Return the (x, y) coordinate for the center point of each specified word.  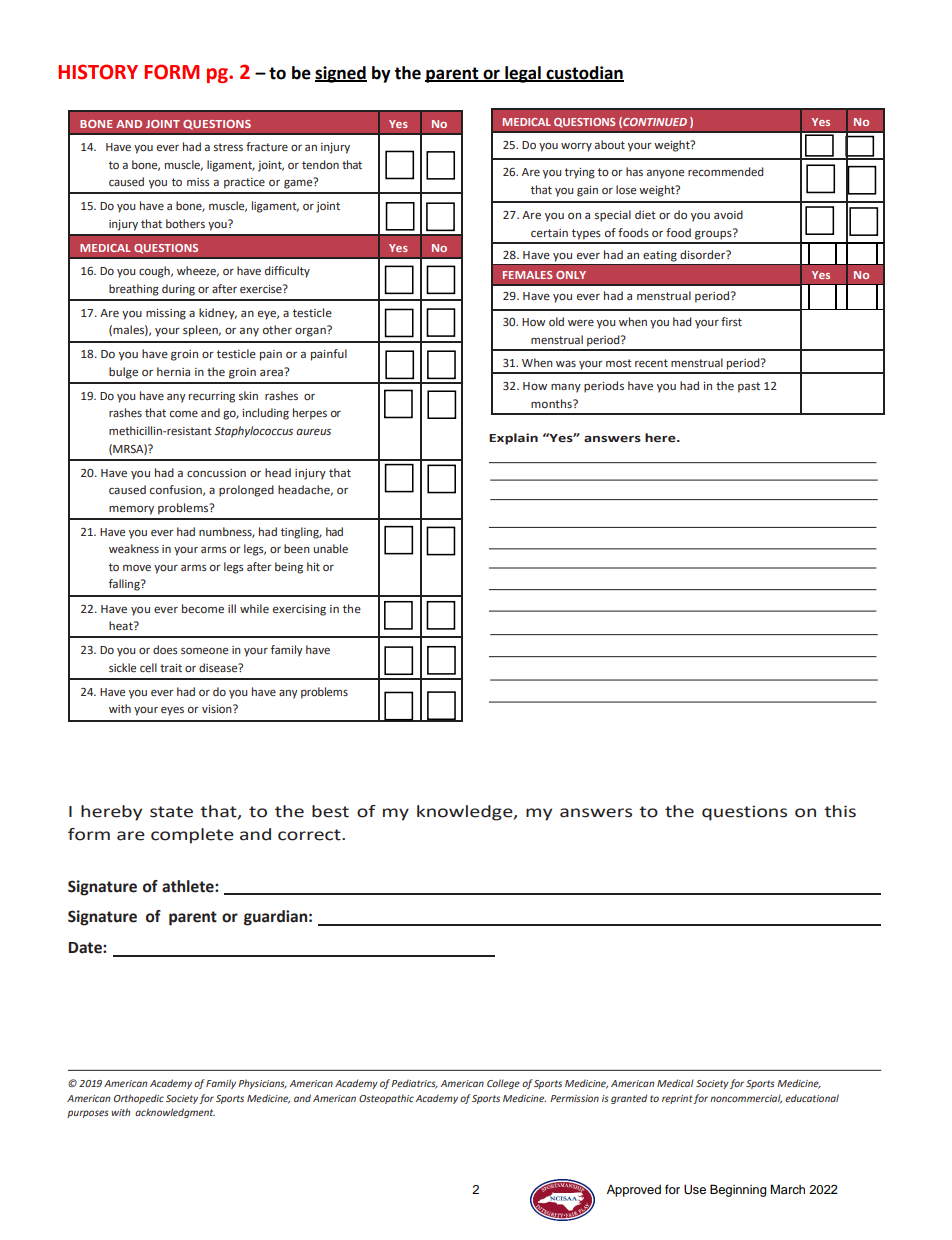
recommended (726, 171)
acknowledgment (175, 1113)
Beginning (738, 1190)
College (503, 1084)
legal (523, 74)
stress (228, 147)
